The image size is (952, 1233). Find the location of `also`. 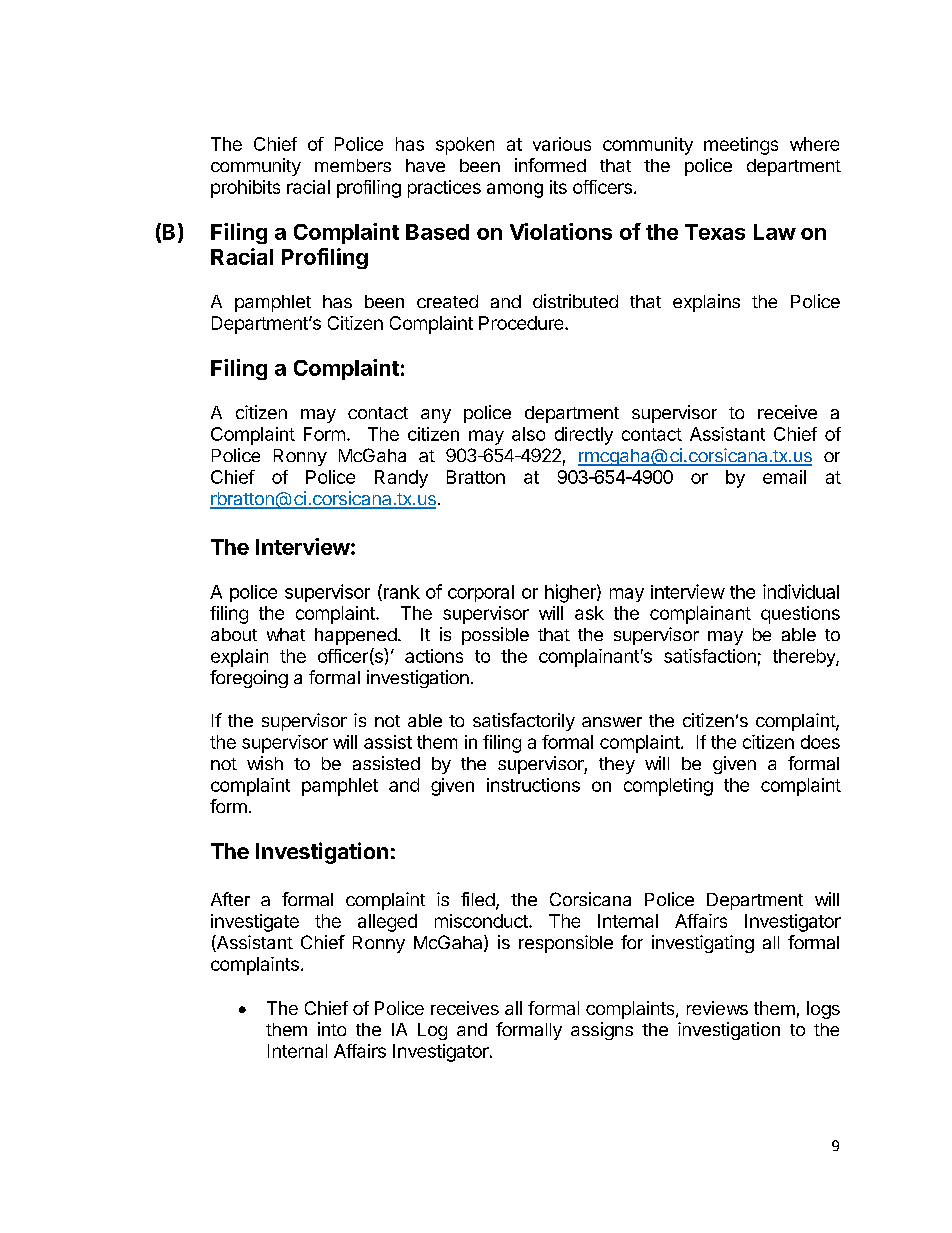

also is located at coordinates (528, 434).
